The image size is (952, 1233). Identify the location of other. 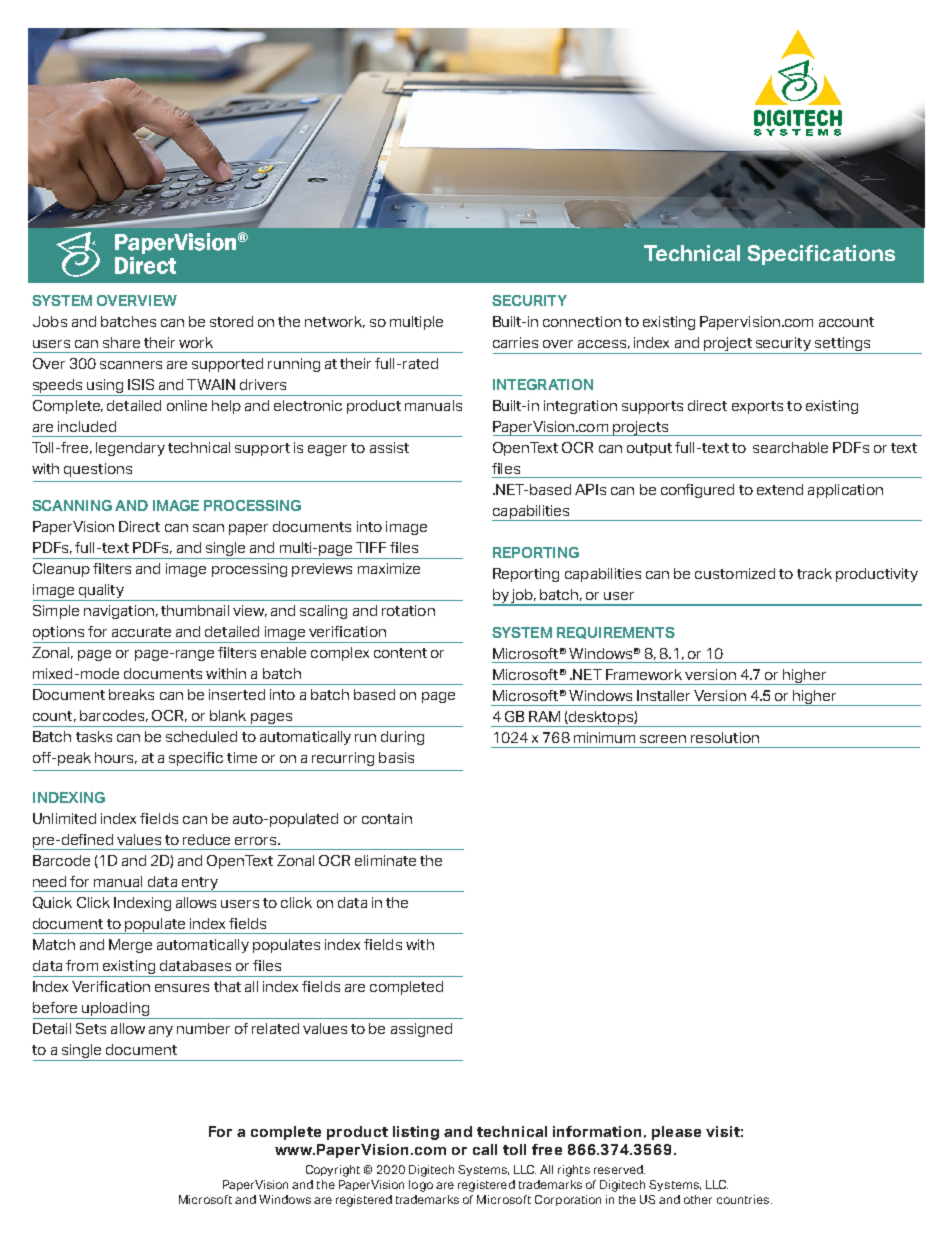
(698, 1199).
